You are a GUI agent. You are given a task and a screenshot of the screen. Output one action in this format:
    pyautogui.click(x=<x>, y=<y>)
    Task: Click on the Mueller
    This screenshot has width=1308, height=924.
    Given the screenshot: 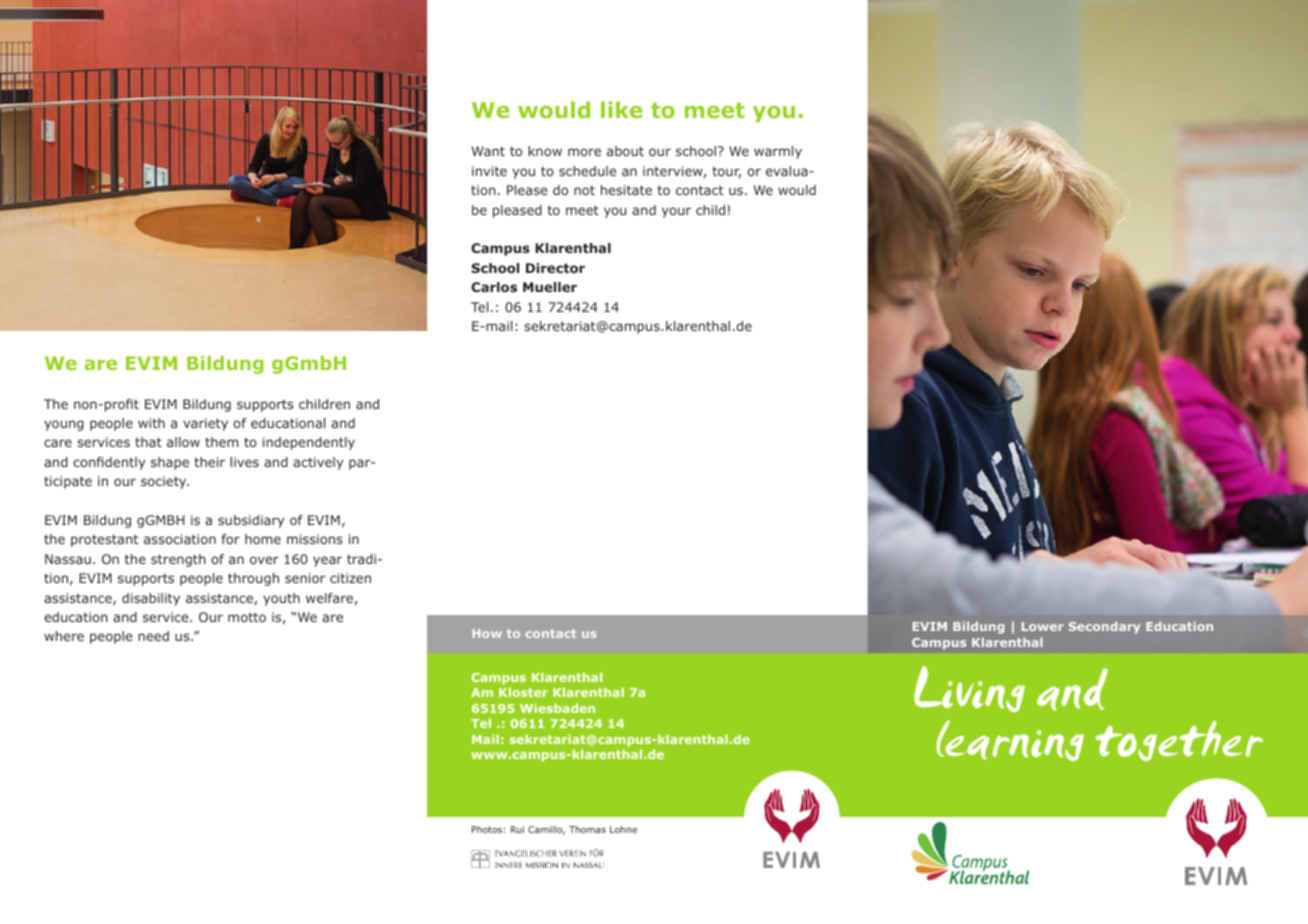 What is the action you would take?
    pyautogui.click(x=550, y=287)
